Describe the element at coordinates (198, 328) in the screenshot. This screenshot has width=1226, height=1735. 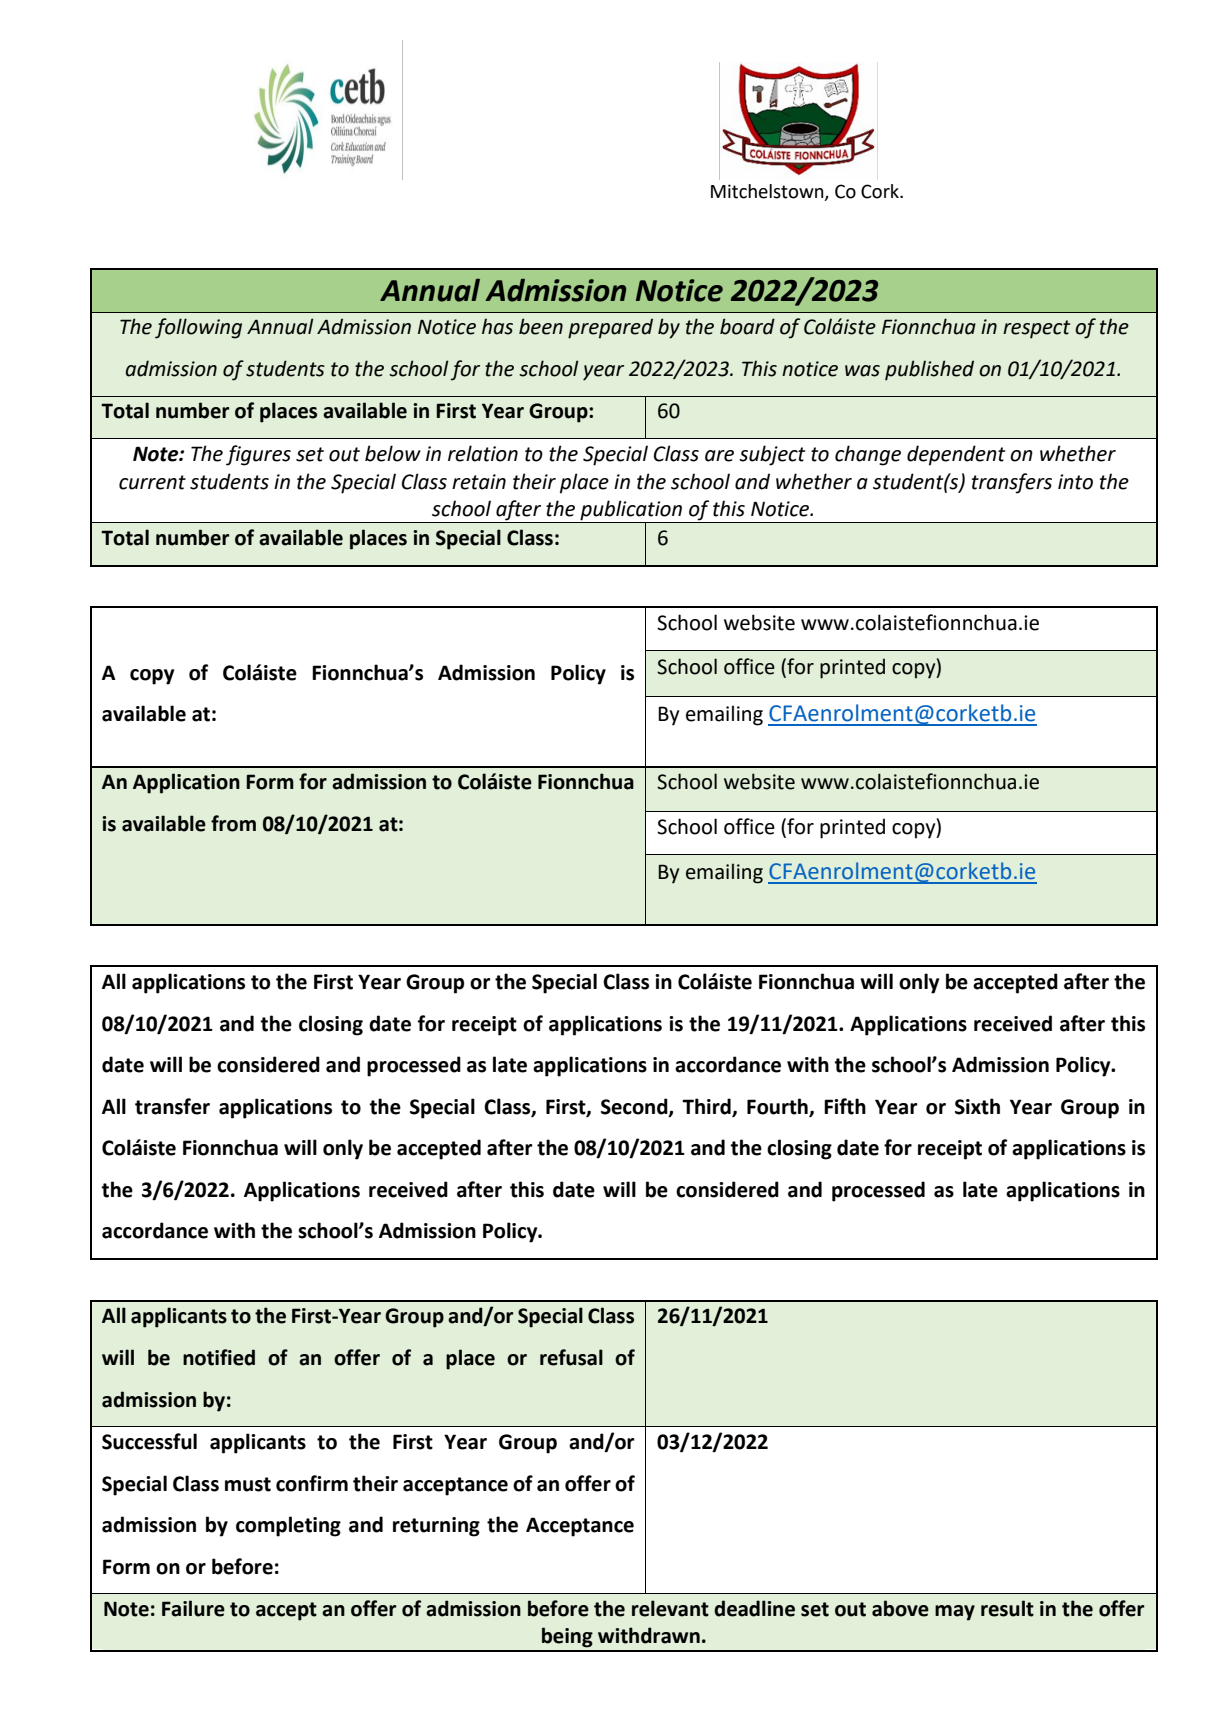
I see `following` at that location.
